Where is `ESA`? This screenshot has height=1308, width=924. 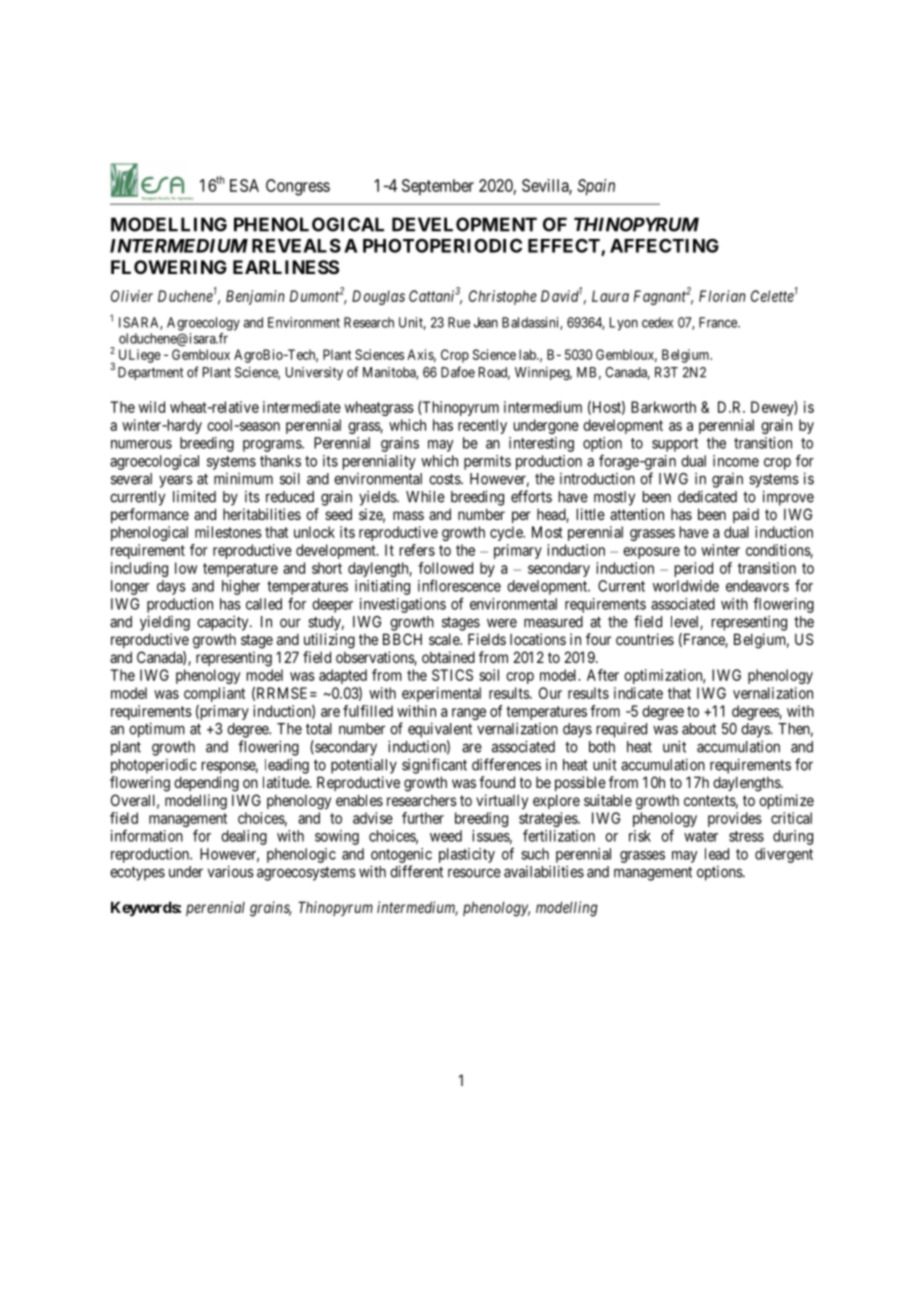
ESA is located at coordinates (244, 185).
